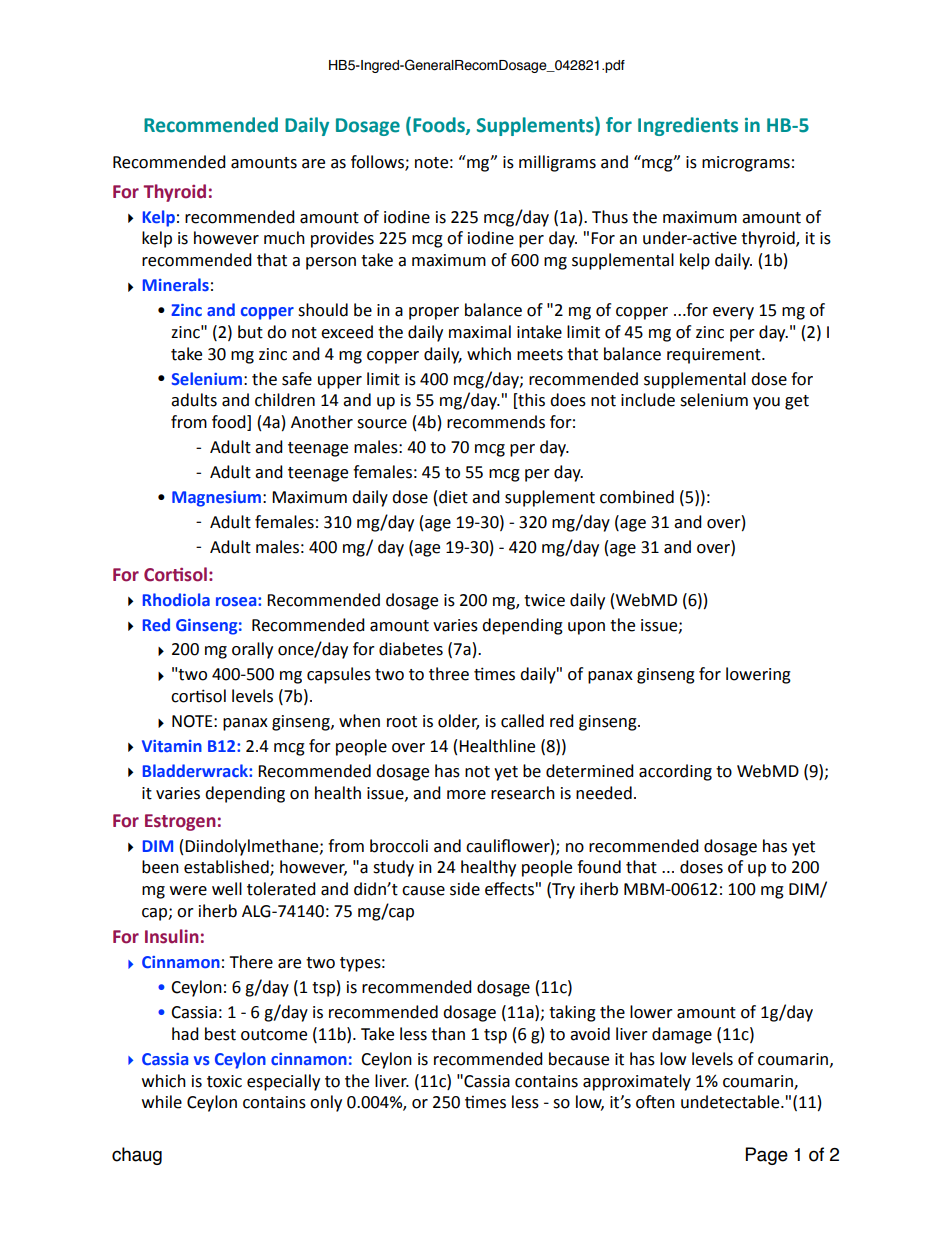 The width and height of the screenshot is (952, 1233). Describe the element at coordinates (637, 497) in the screenshot. I see `combined` at that location.
